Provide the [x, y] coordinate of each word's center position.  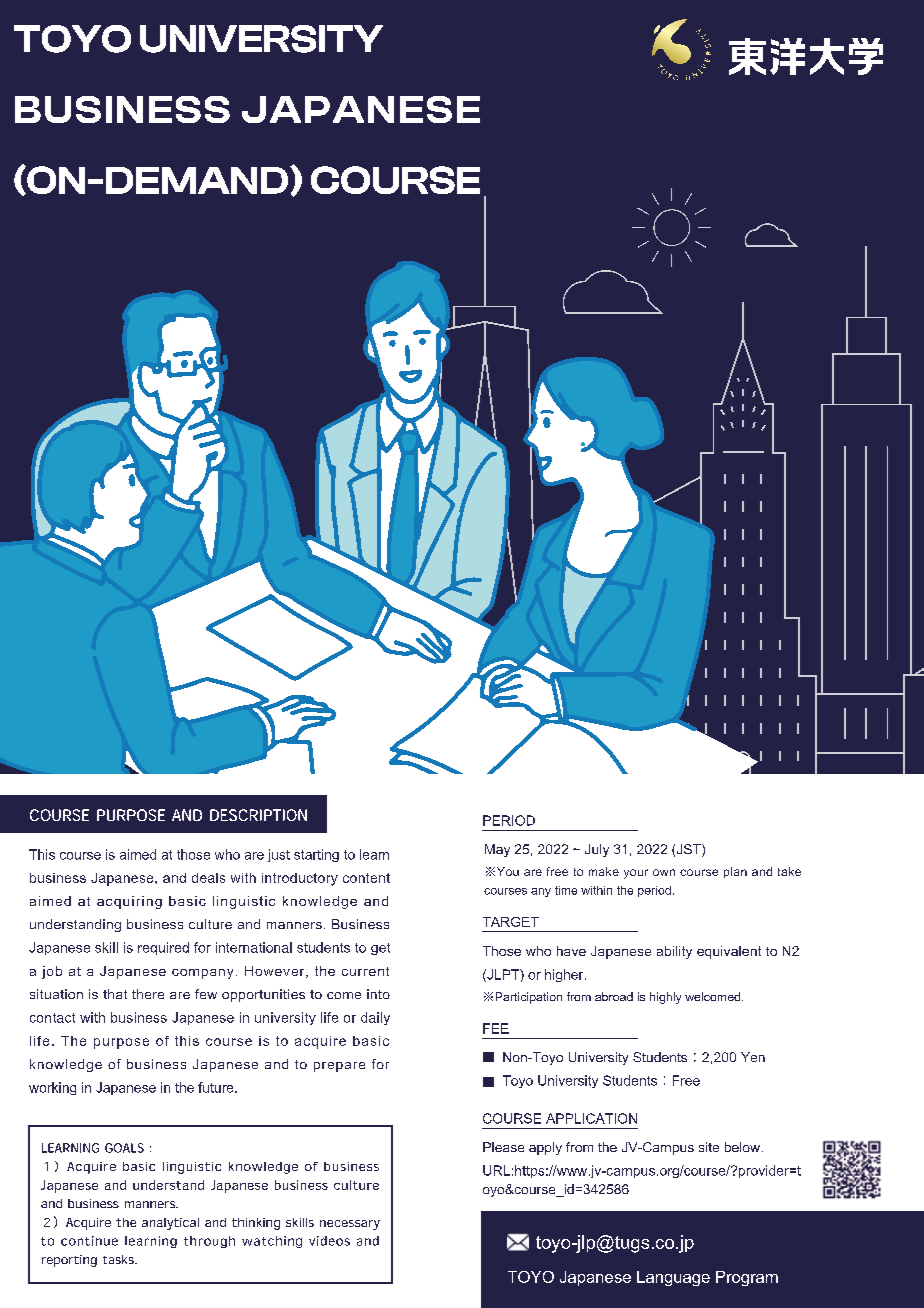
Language [673, 1278]
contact [52, 1018]
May [497, 850]
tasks [119, 1259]
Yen [753, 1057]
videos [329, 1241]
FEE [496, 1028]
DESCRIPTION [258, 815]
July [597, 850]
